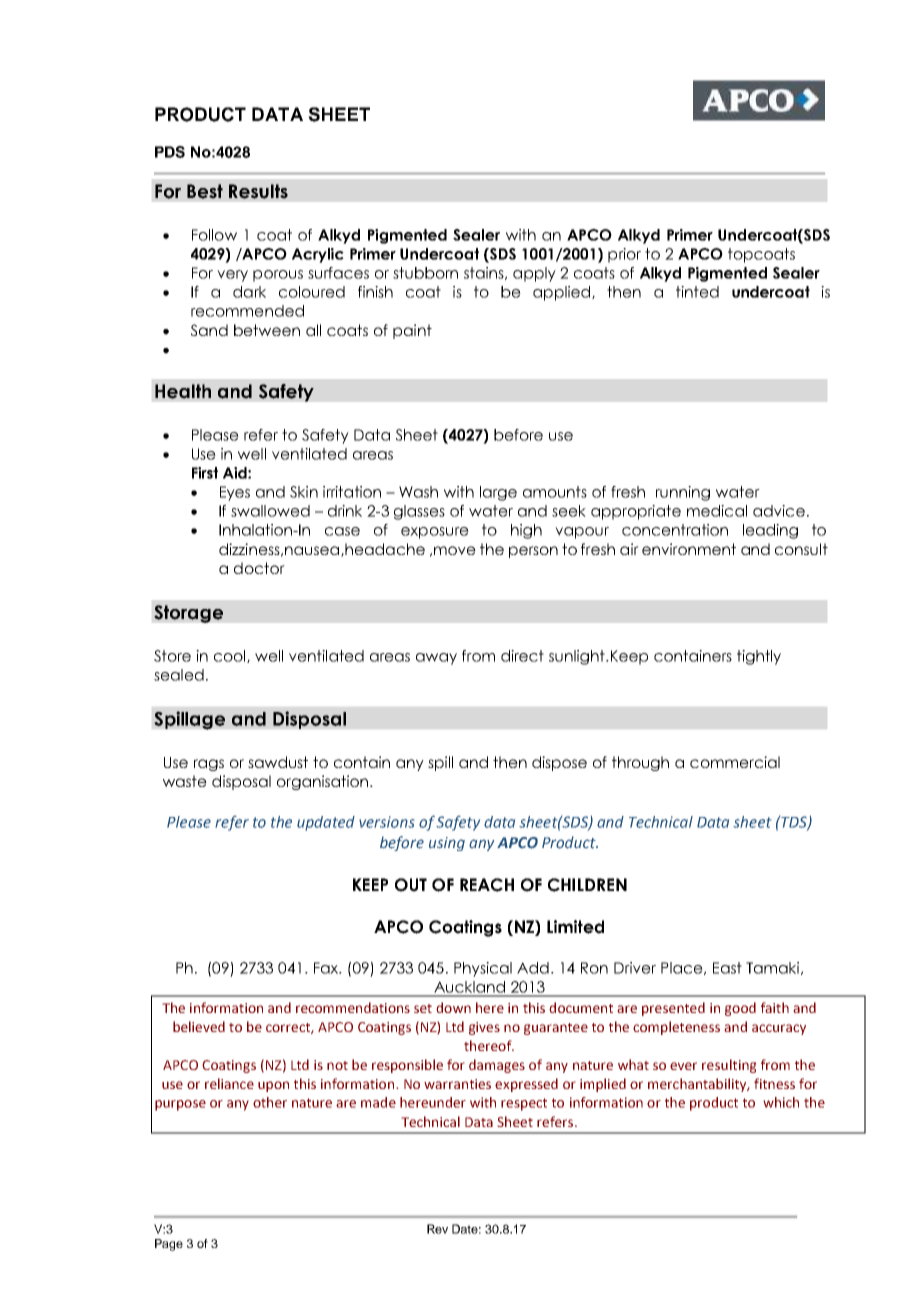 The height and width of the screenshot is (1308, 924). I want to click on running, so click(683, 493).
